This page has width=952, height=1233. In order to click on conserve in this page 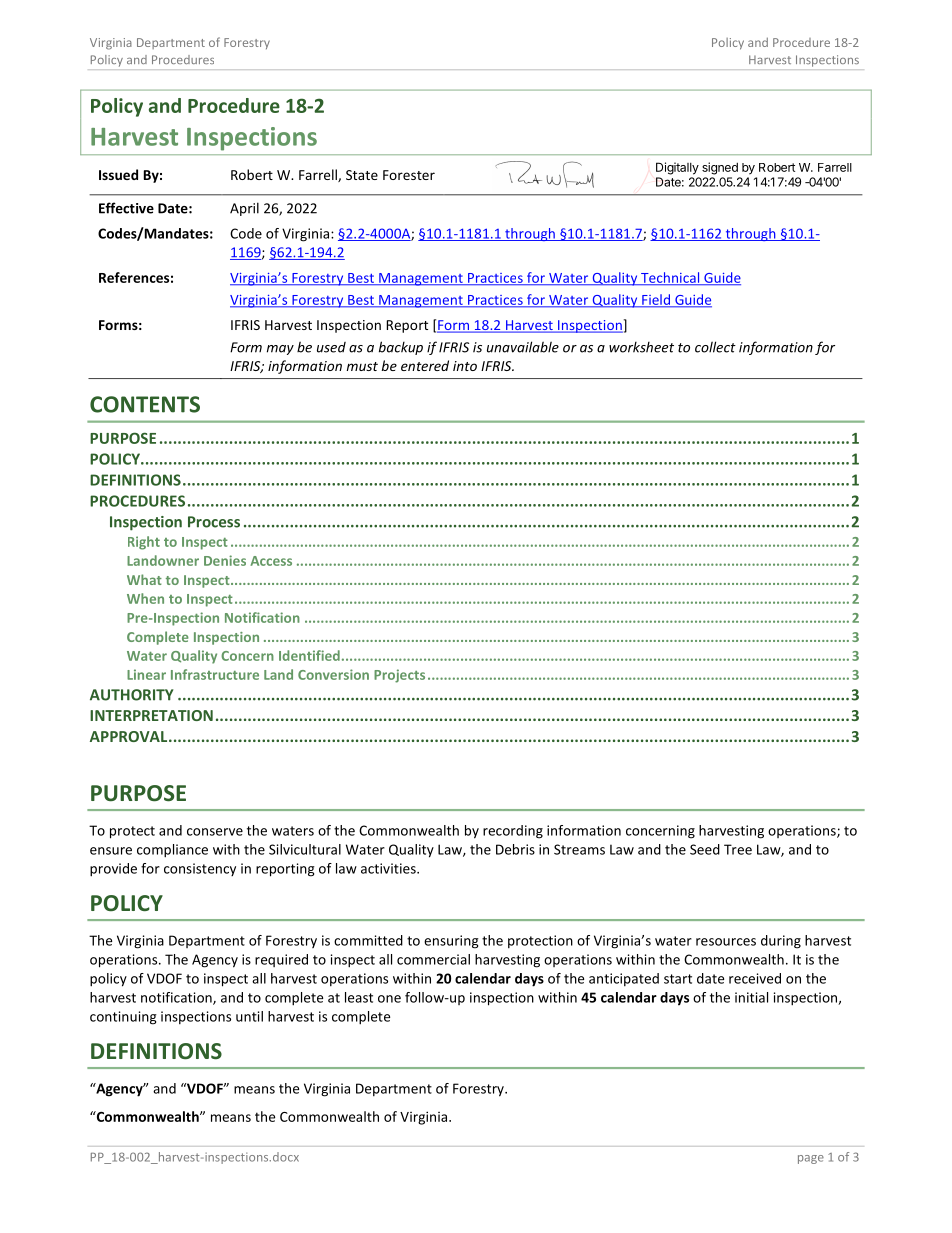, I will do `click(215, 832)`.
